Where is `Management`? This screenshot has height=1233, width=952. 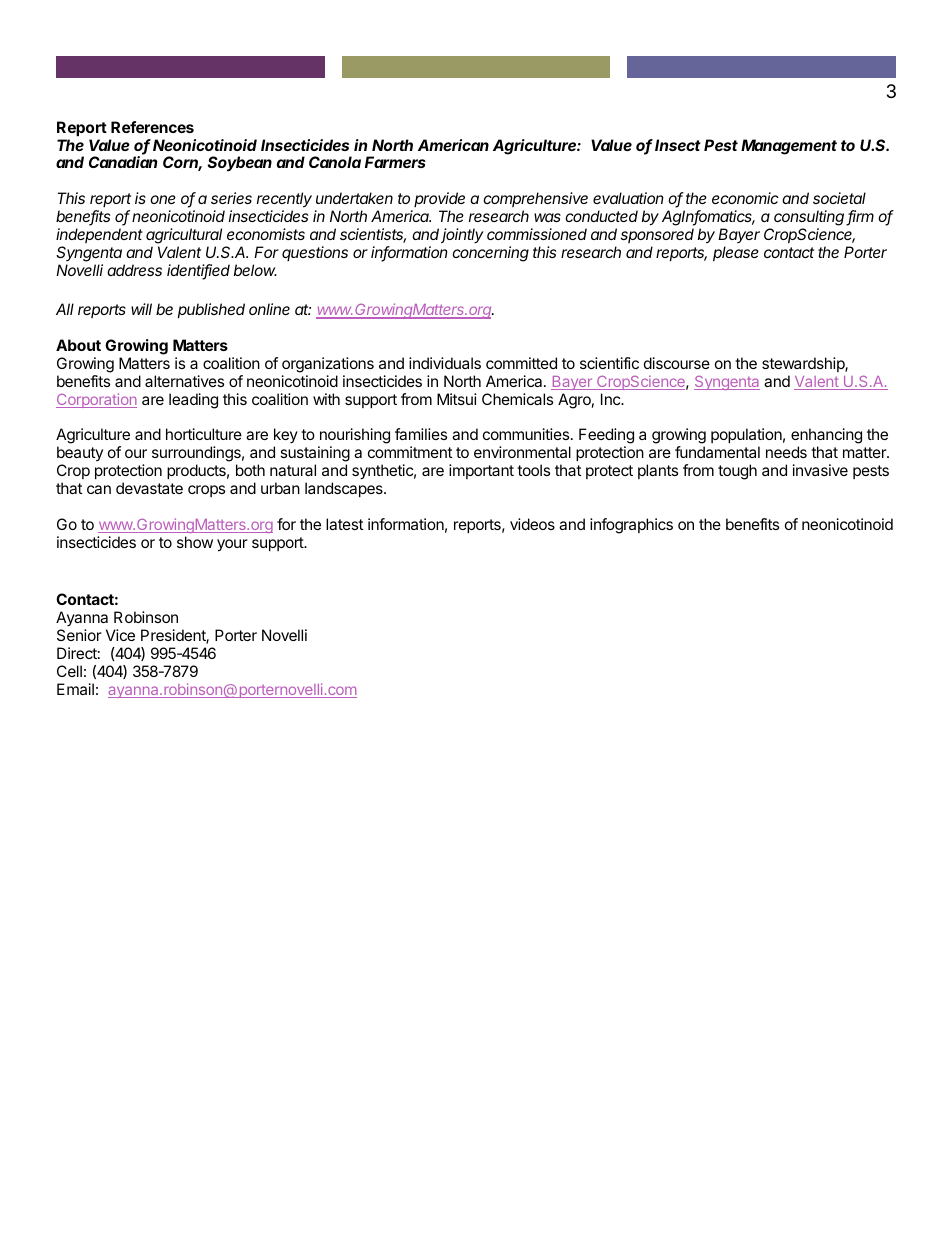
Management is located at coordinates (789, 147).
